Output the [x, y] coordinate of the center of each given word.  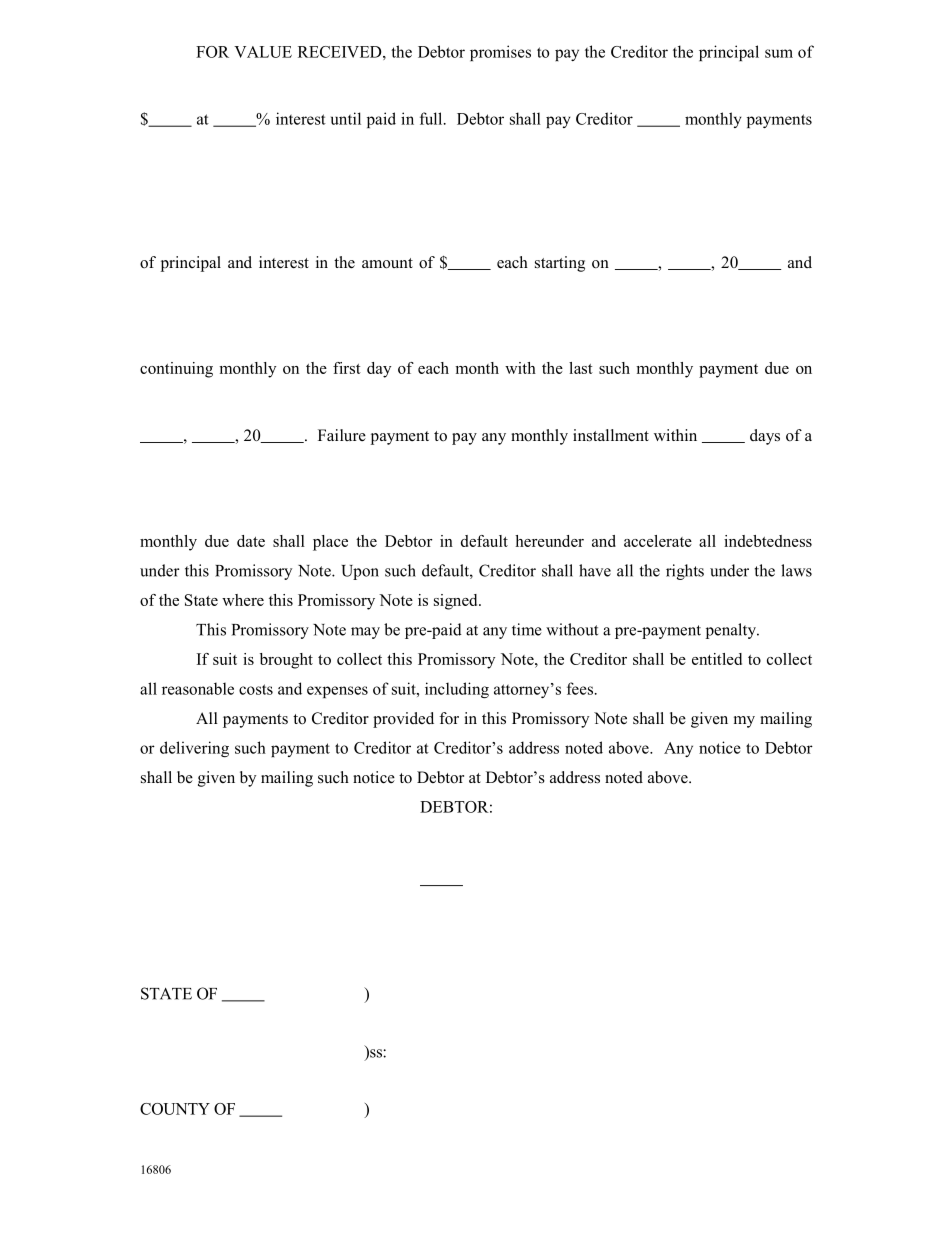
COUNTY [175, 1109]
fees [580, 688]
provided [403, 720]
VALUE [263, 52]
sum [779, 53]
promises [500, 53]
